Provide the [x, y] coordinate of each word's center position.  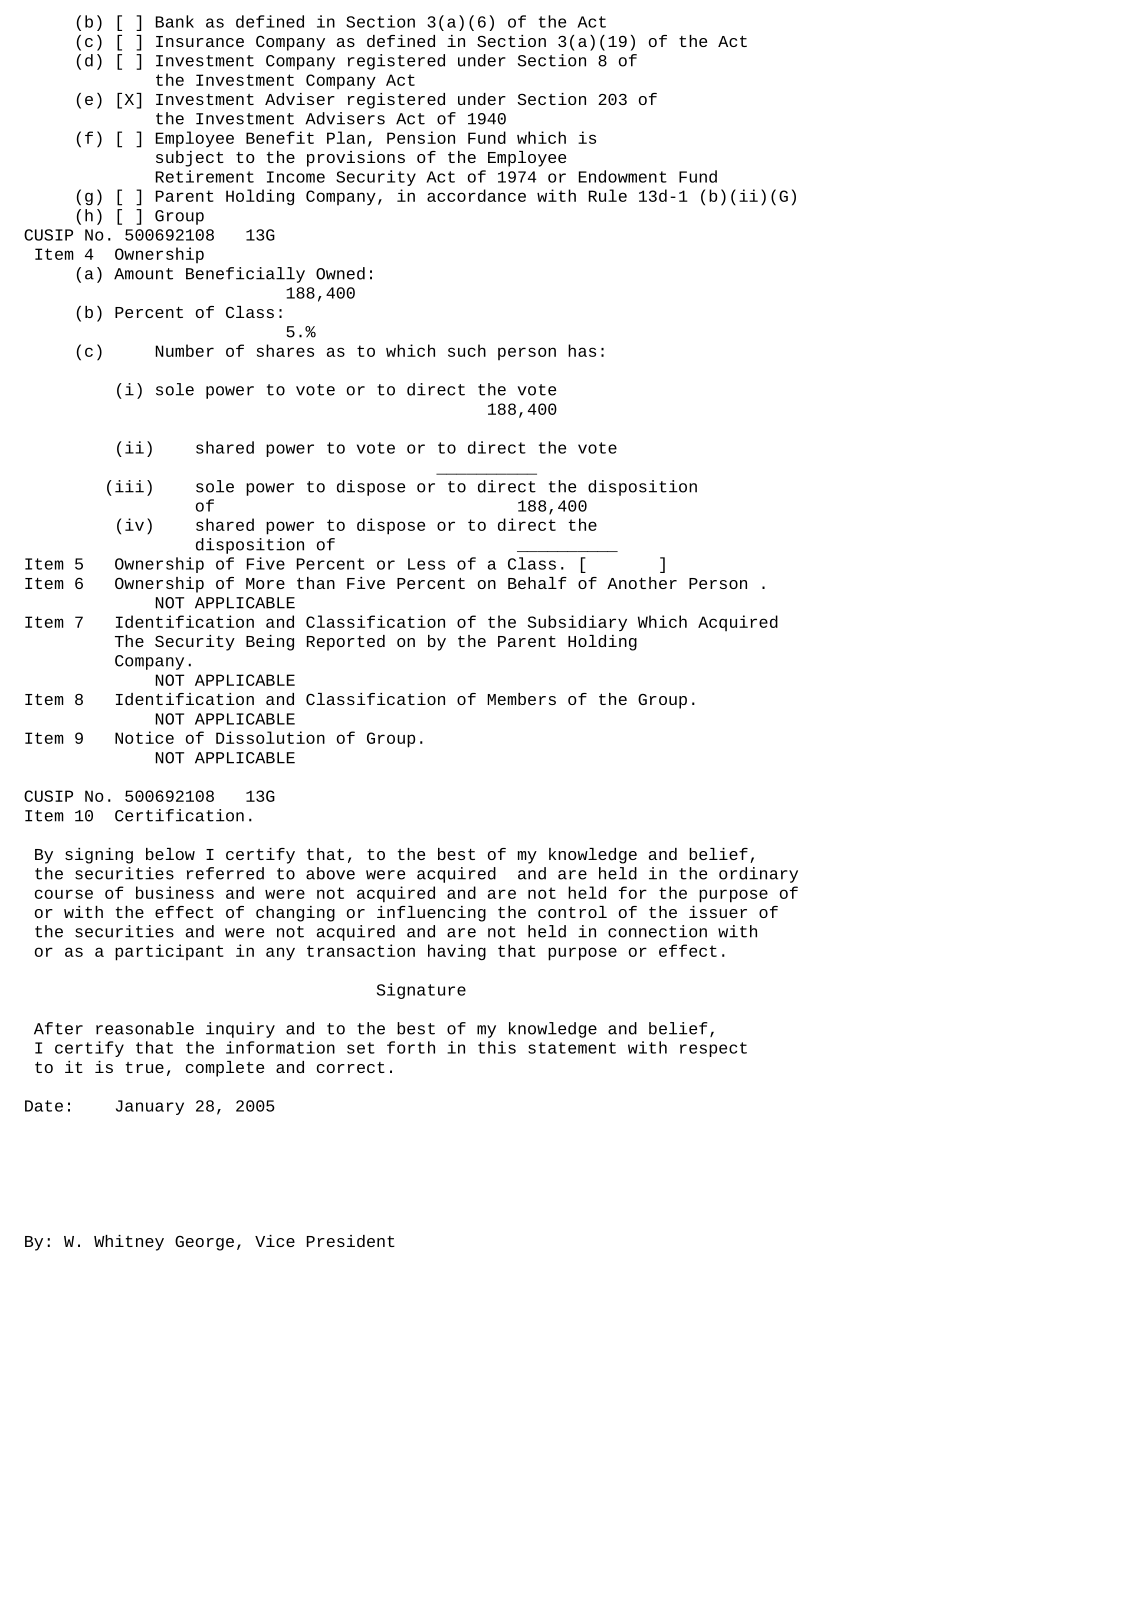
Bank [175, 21]
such [467, 350]
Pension [421, 137]
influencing [431, 914]
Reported [346, 643]
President [351, 1241]
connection [657, 931]
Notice [144, 737]
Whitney [129, 1243]
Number [185, 350]
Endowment [623, 176]
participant [169, 952]
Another [642, 583]
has [582, 350]
